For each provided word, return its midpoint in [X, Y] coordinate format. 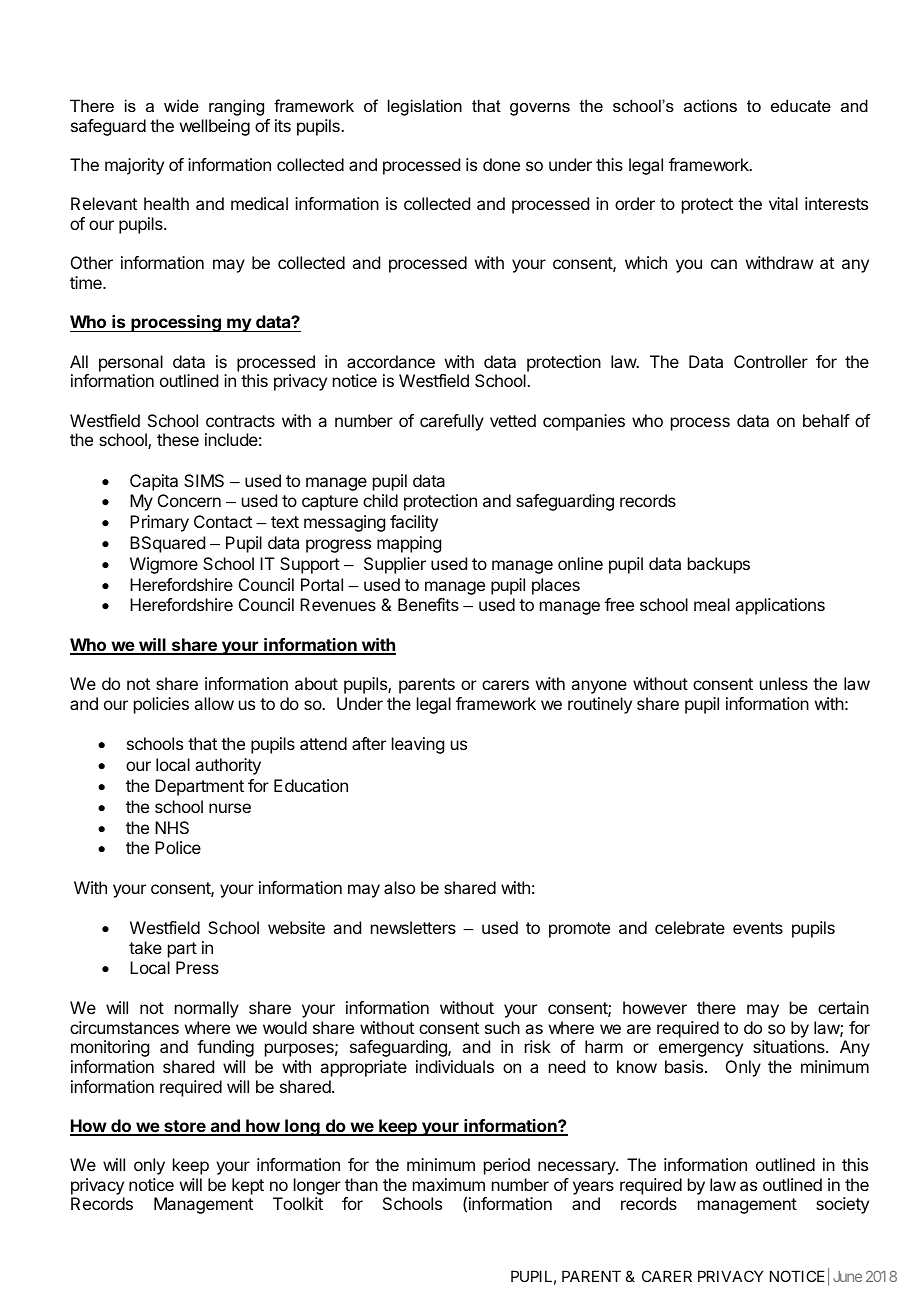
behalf [826, 420]
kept [248, 1186]
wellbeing [215, 127]
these [178, 439]
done [501, 164]
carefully [452, 422]
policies [161, 705]
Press [197, 967]
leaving [418, 745]
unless [784, 683]
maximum [449, 1184]
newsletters [413, 927]
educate [801, 105]
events [758, 928]
